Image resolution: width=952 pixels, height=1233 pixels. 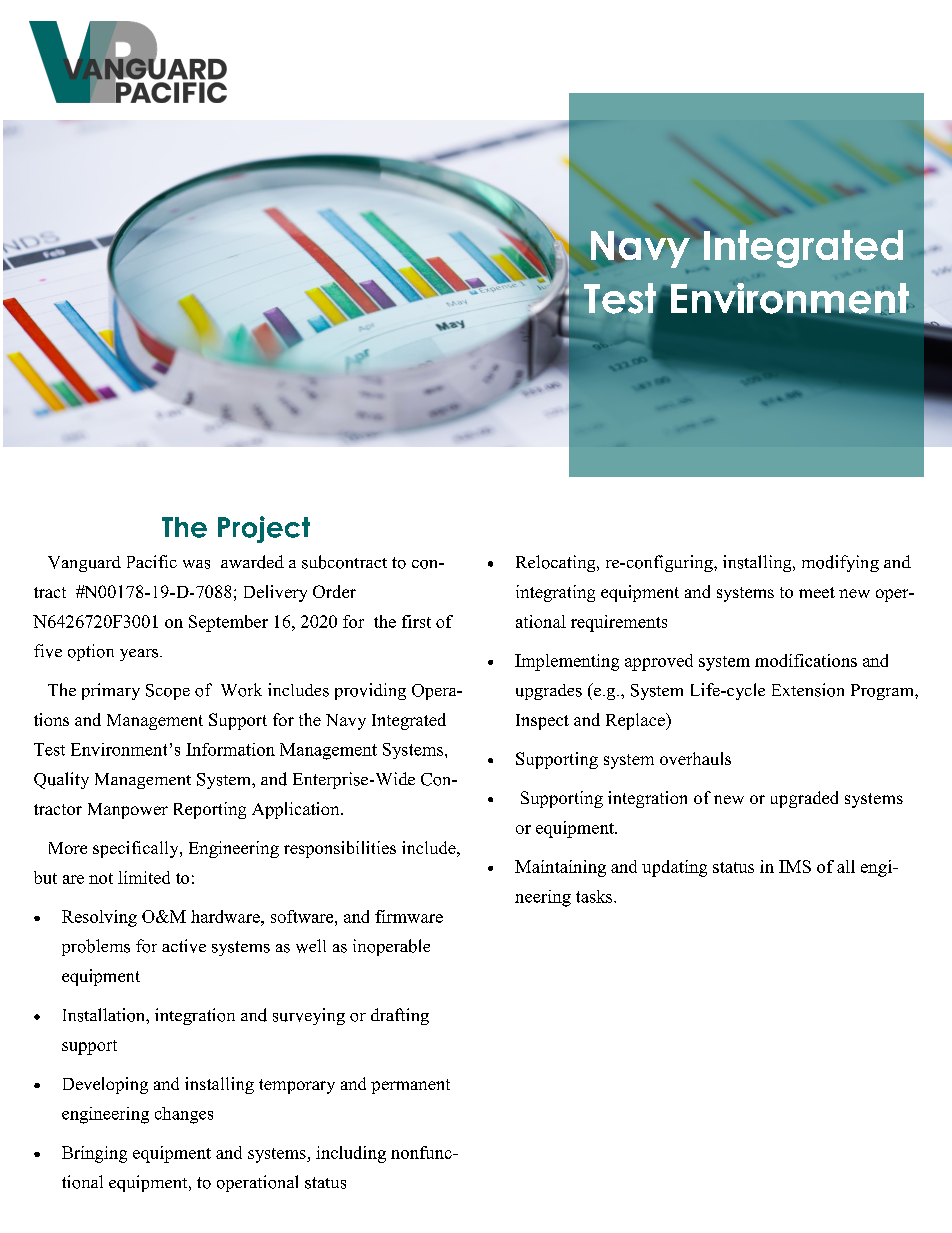 What do you see at coordinates (695, 758) in the screenshot?
I see `overhauls` at bounding box center [695, 758].
